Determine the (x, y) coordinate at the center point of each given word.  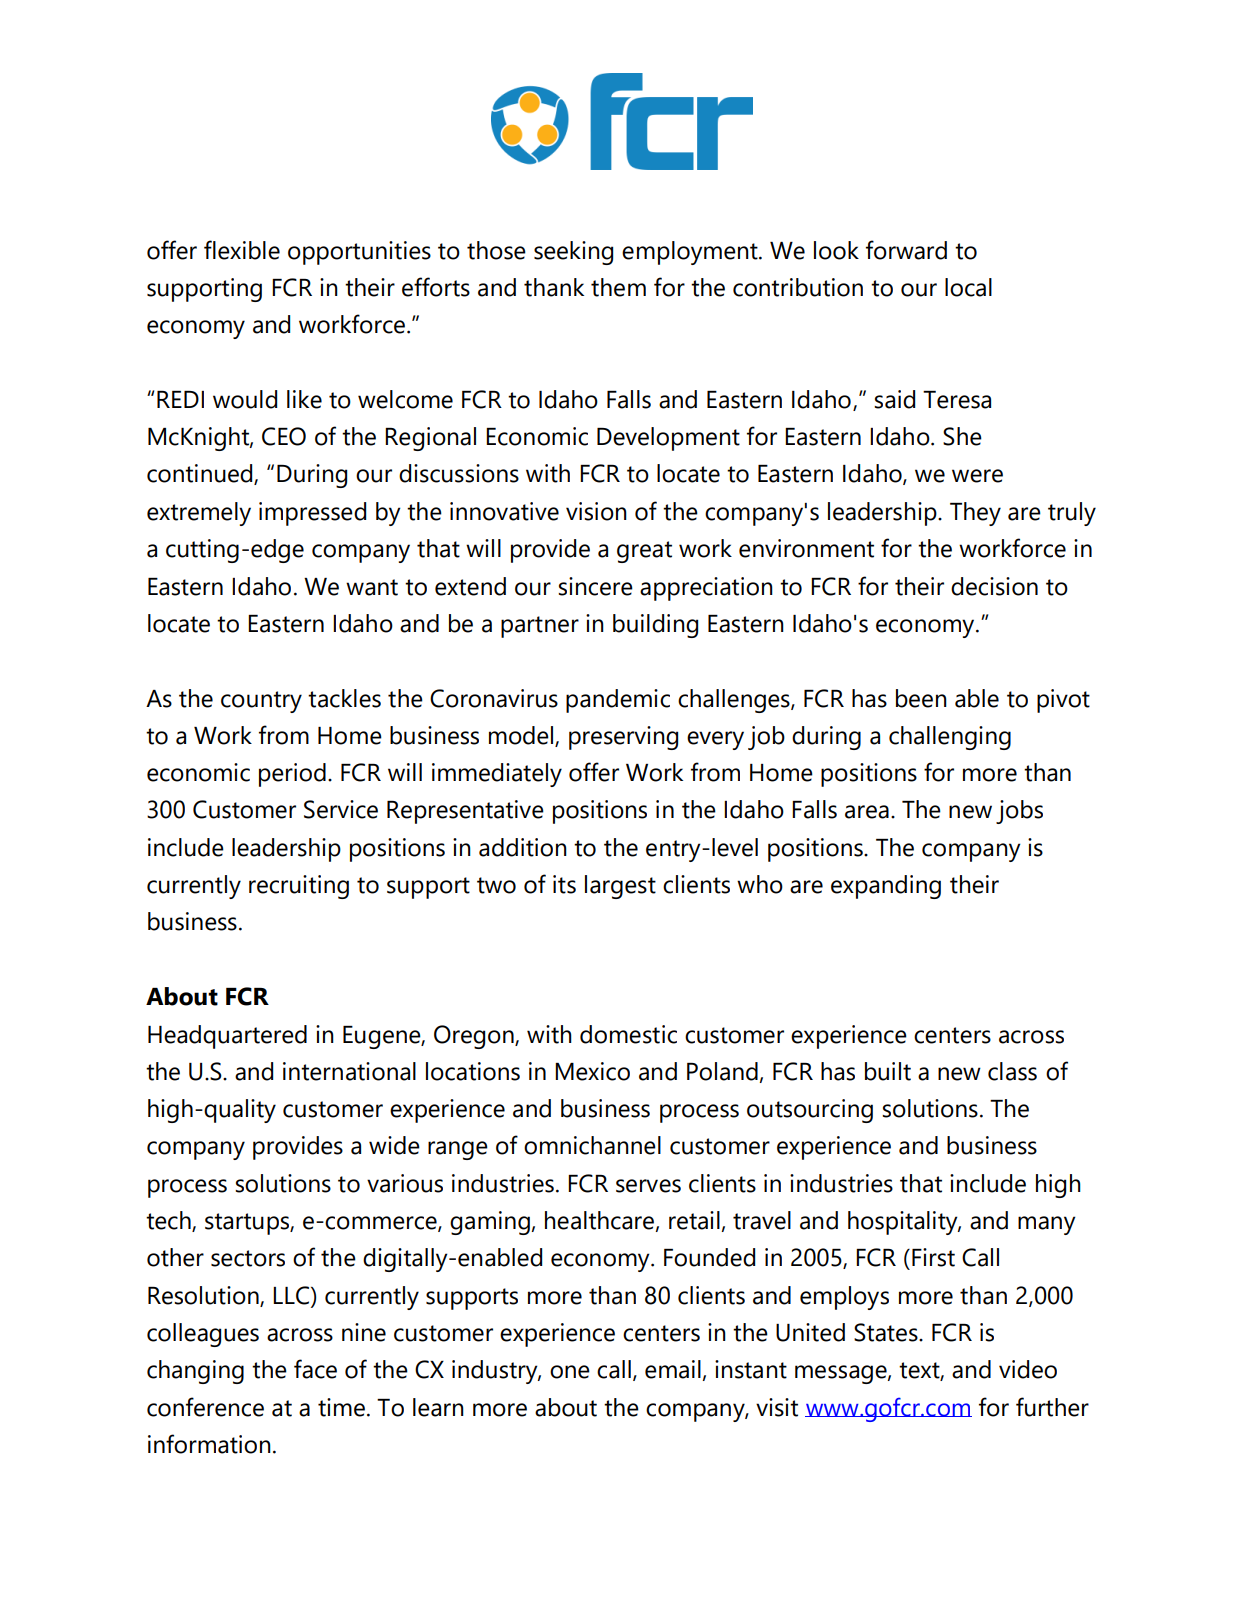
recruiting (299, 887)
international (349, 1071)
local (968, 287)
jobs (1019, 812)
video (1028, 1369)
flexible (242, 250)
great (644, 552)
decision (994, 586)
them (618, 287)
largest (620, 887)
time (341, 1407)
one (570, 1372)
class (1012, 1071)
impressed (312, 514)
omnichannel (592, 1145)
